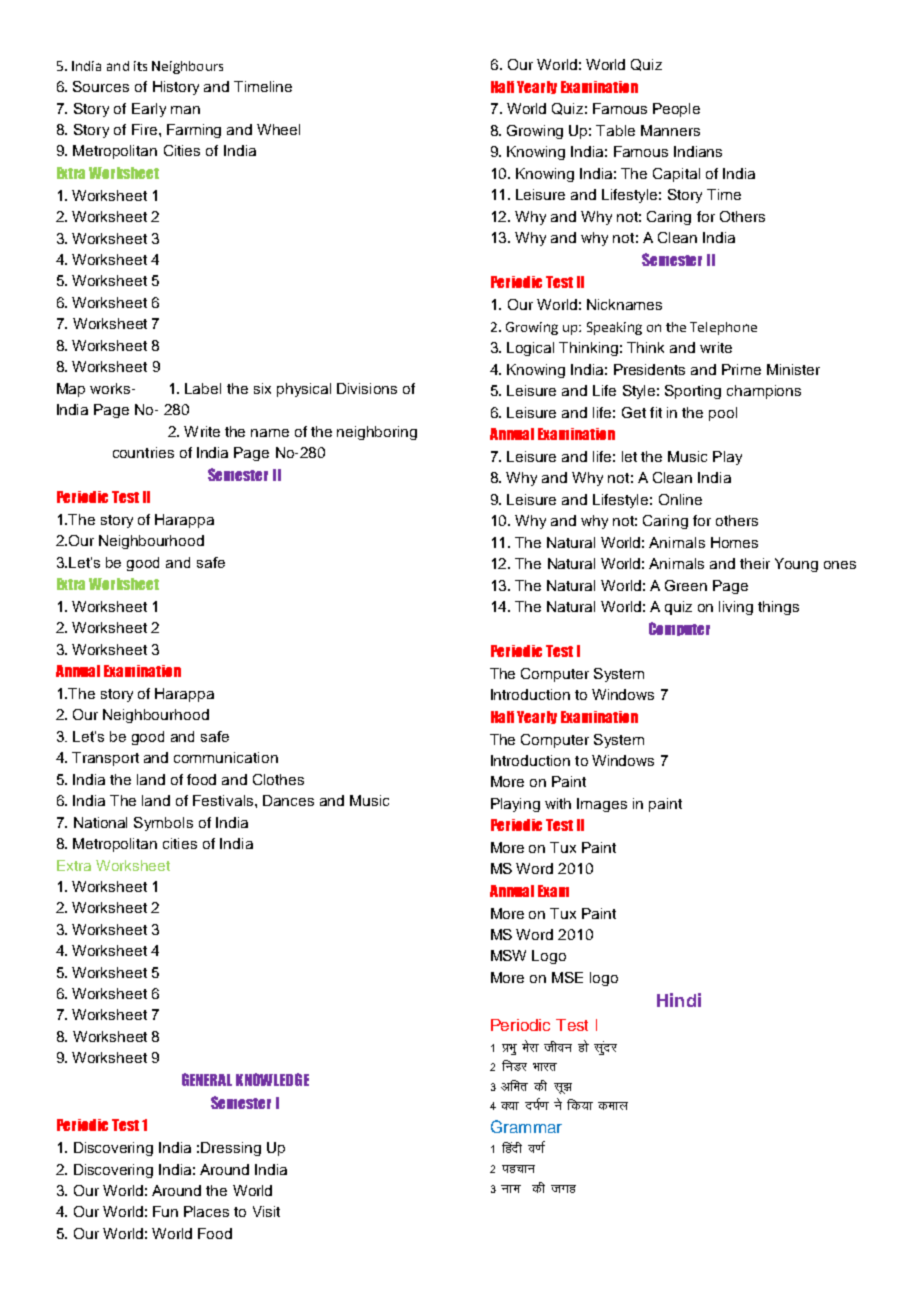 The image size is (924, 1308). Describe the element at coordinates (144, 129) in the document. I see `Fire` at that location.
